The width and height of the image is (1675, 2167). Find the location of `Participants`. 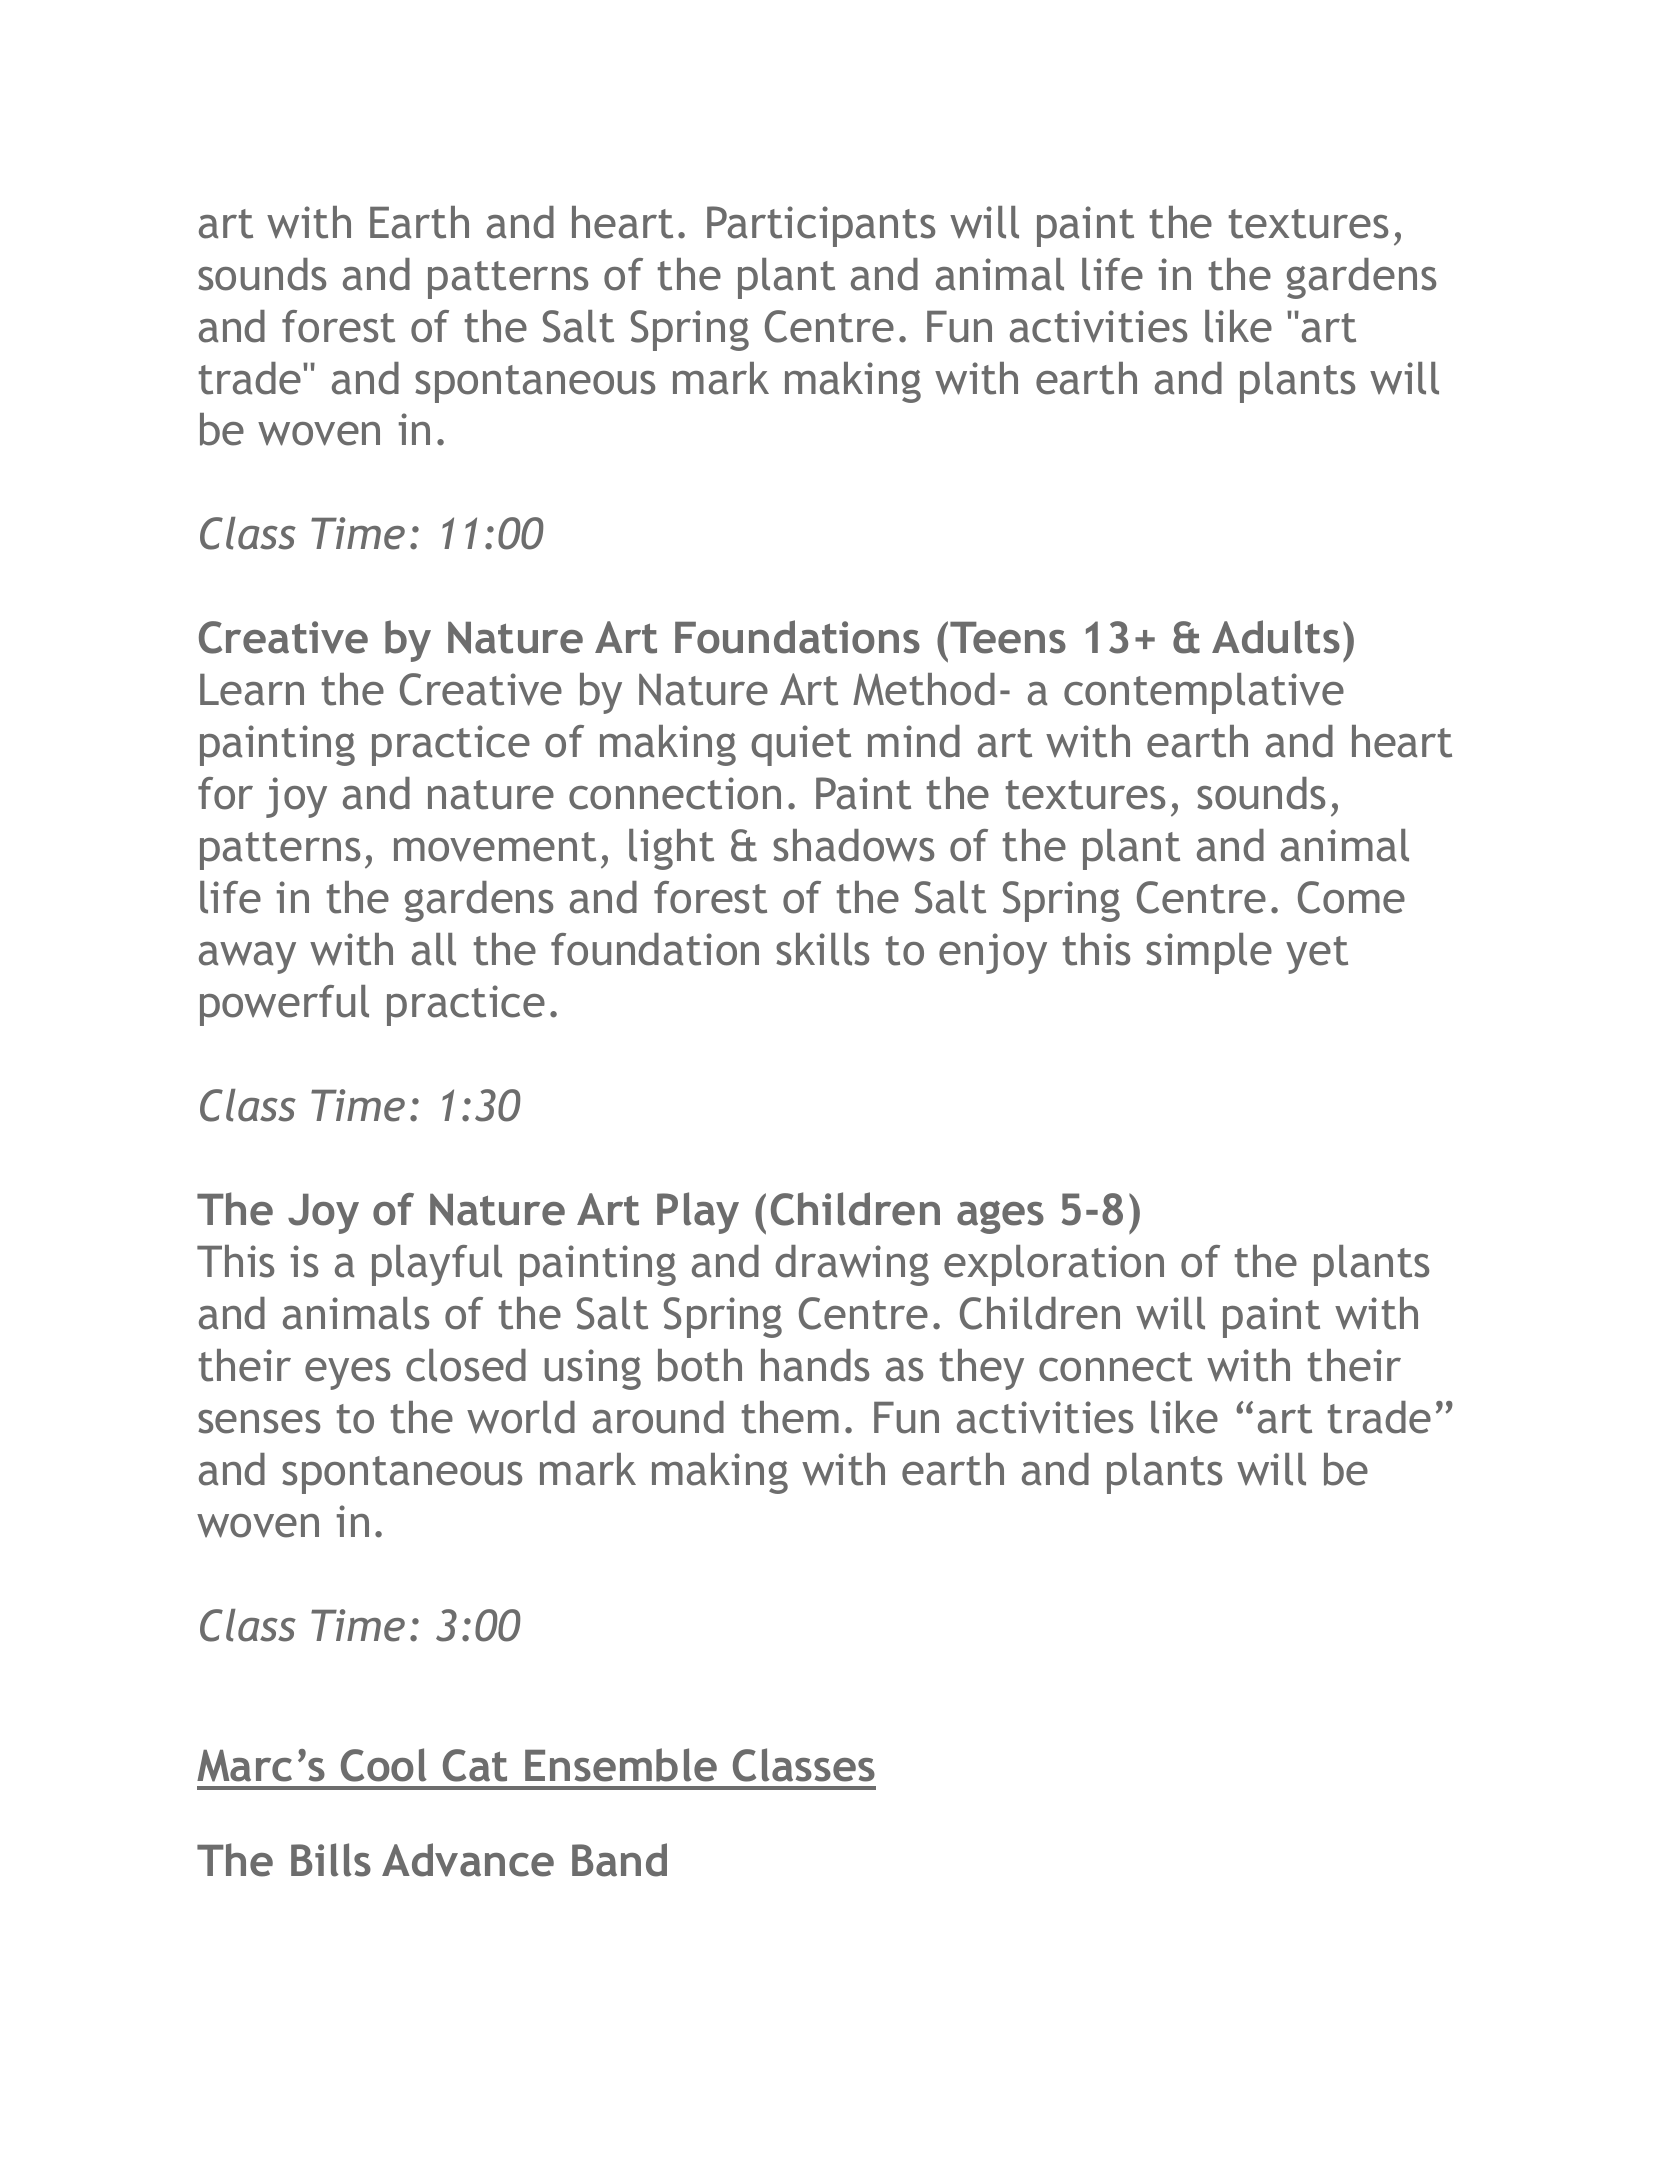

Participants is located at coordinates (821, 226).
